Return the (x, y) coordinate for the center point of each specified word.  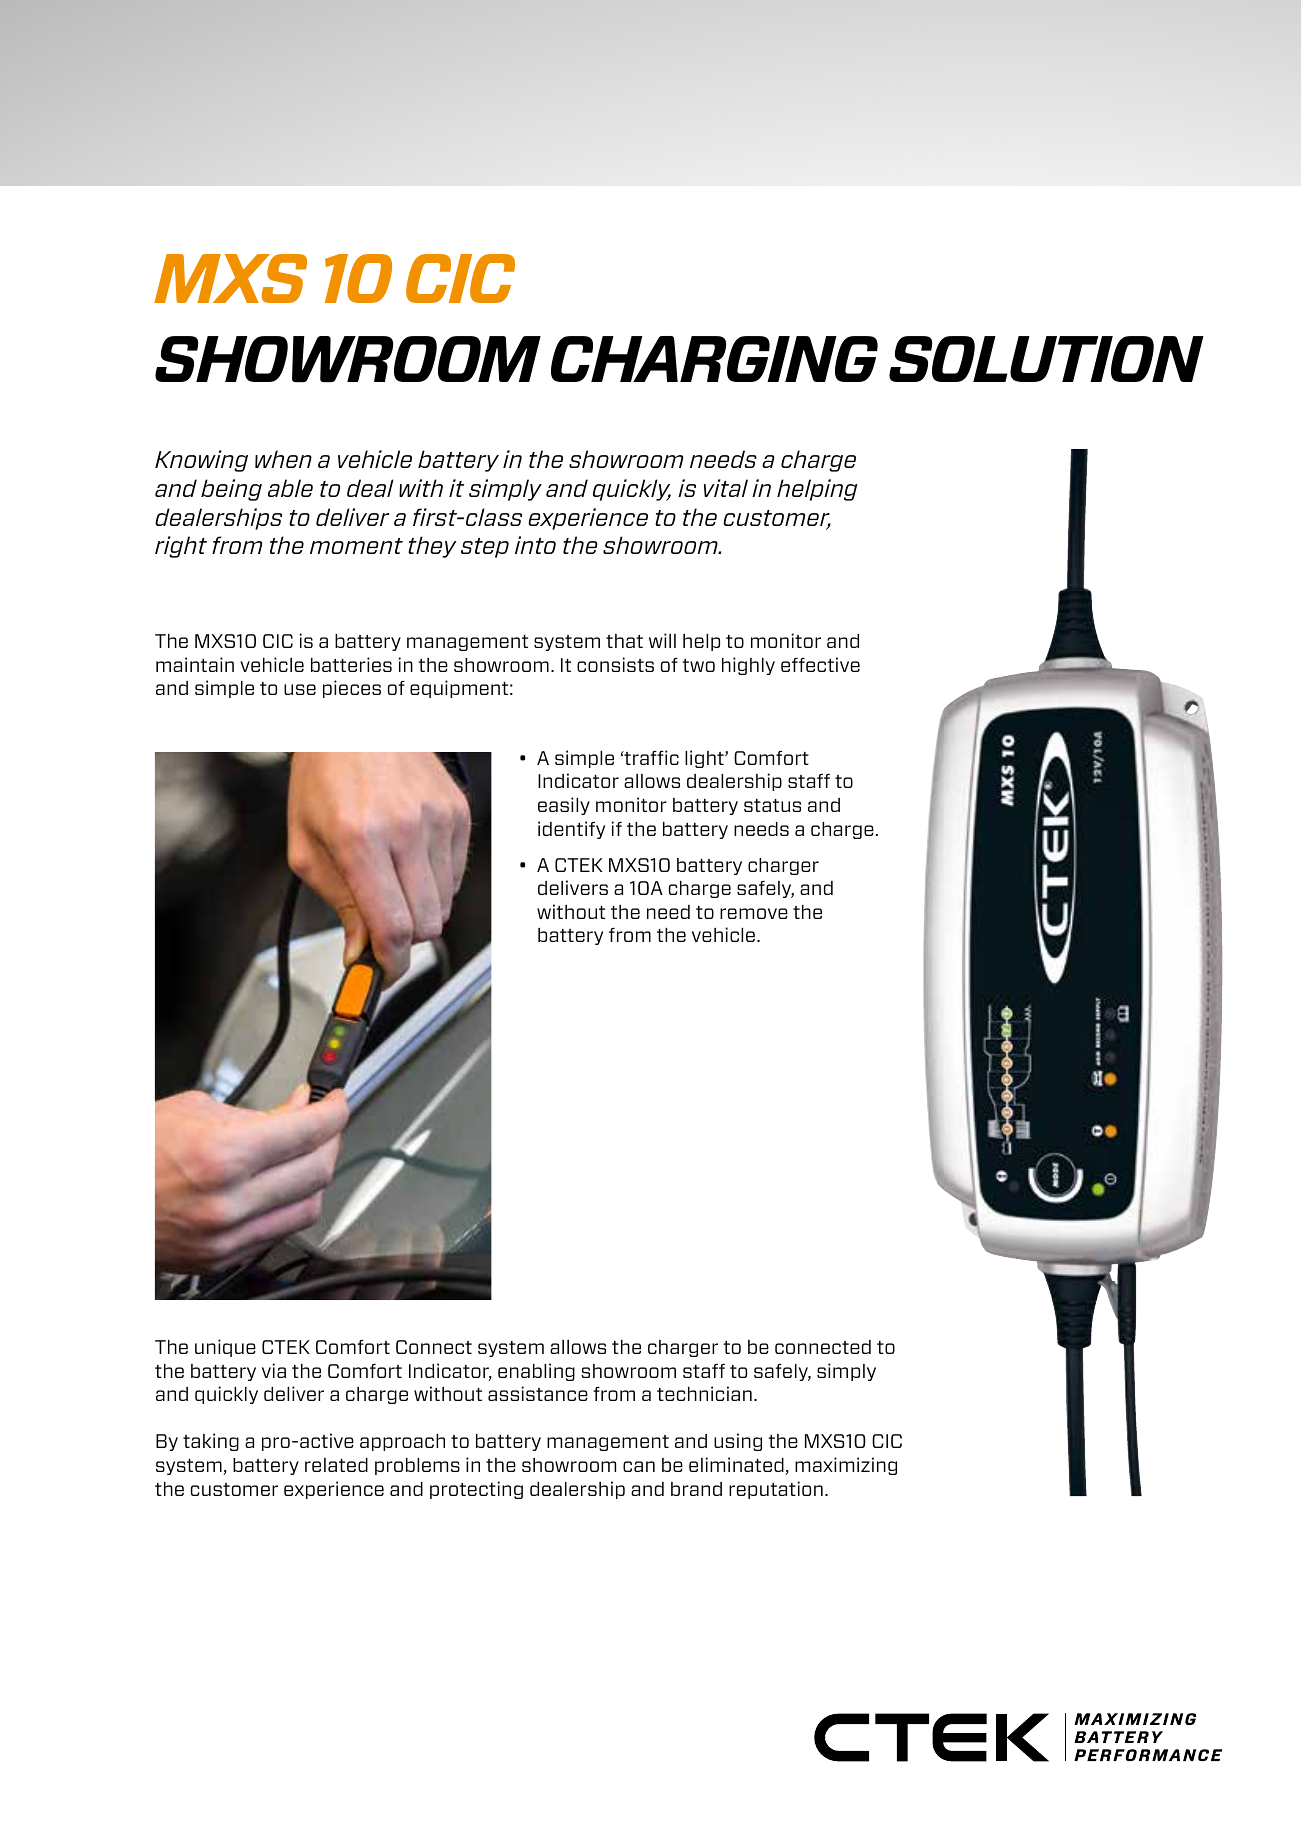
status (772, 805)
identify (571, 830)
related (336, 1465)
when (283, 459)
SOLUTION (1046, 359)
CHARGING (714, 359)
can (639, 1466)
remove (754, 913)
